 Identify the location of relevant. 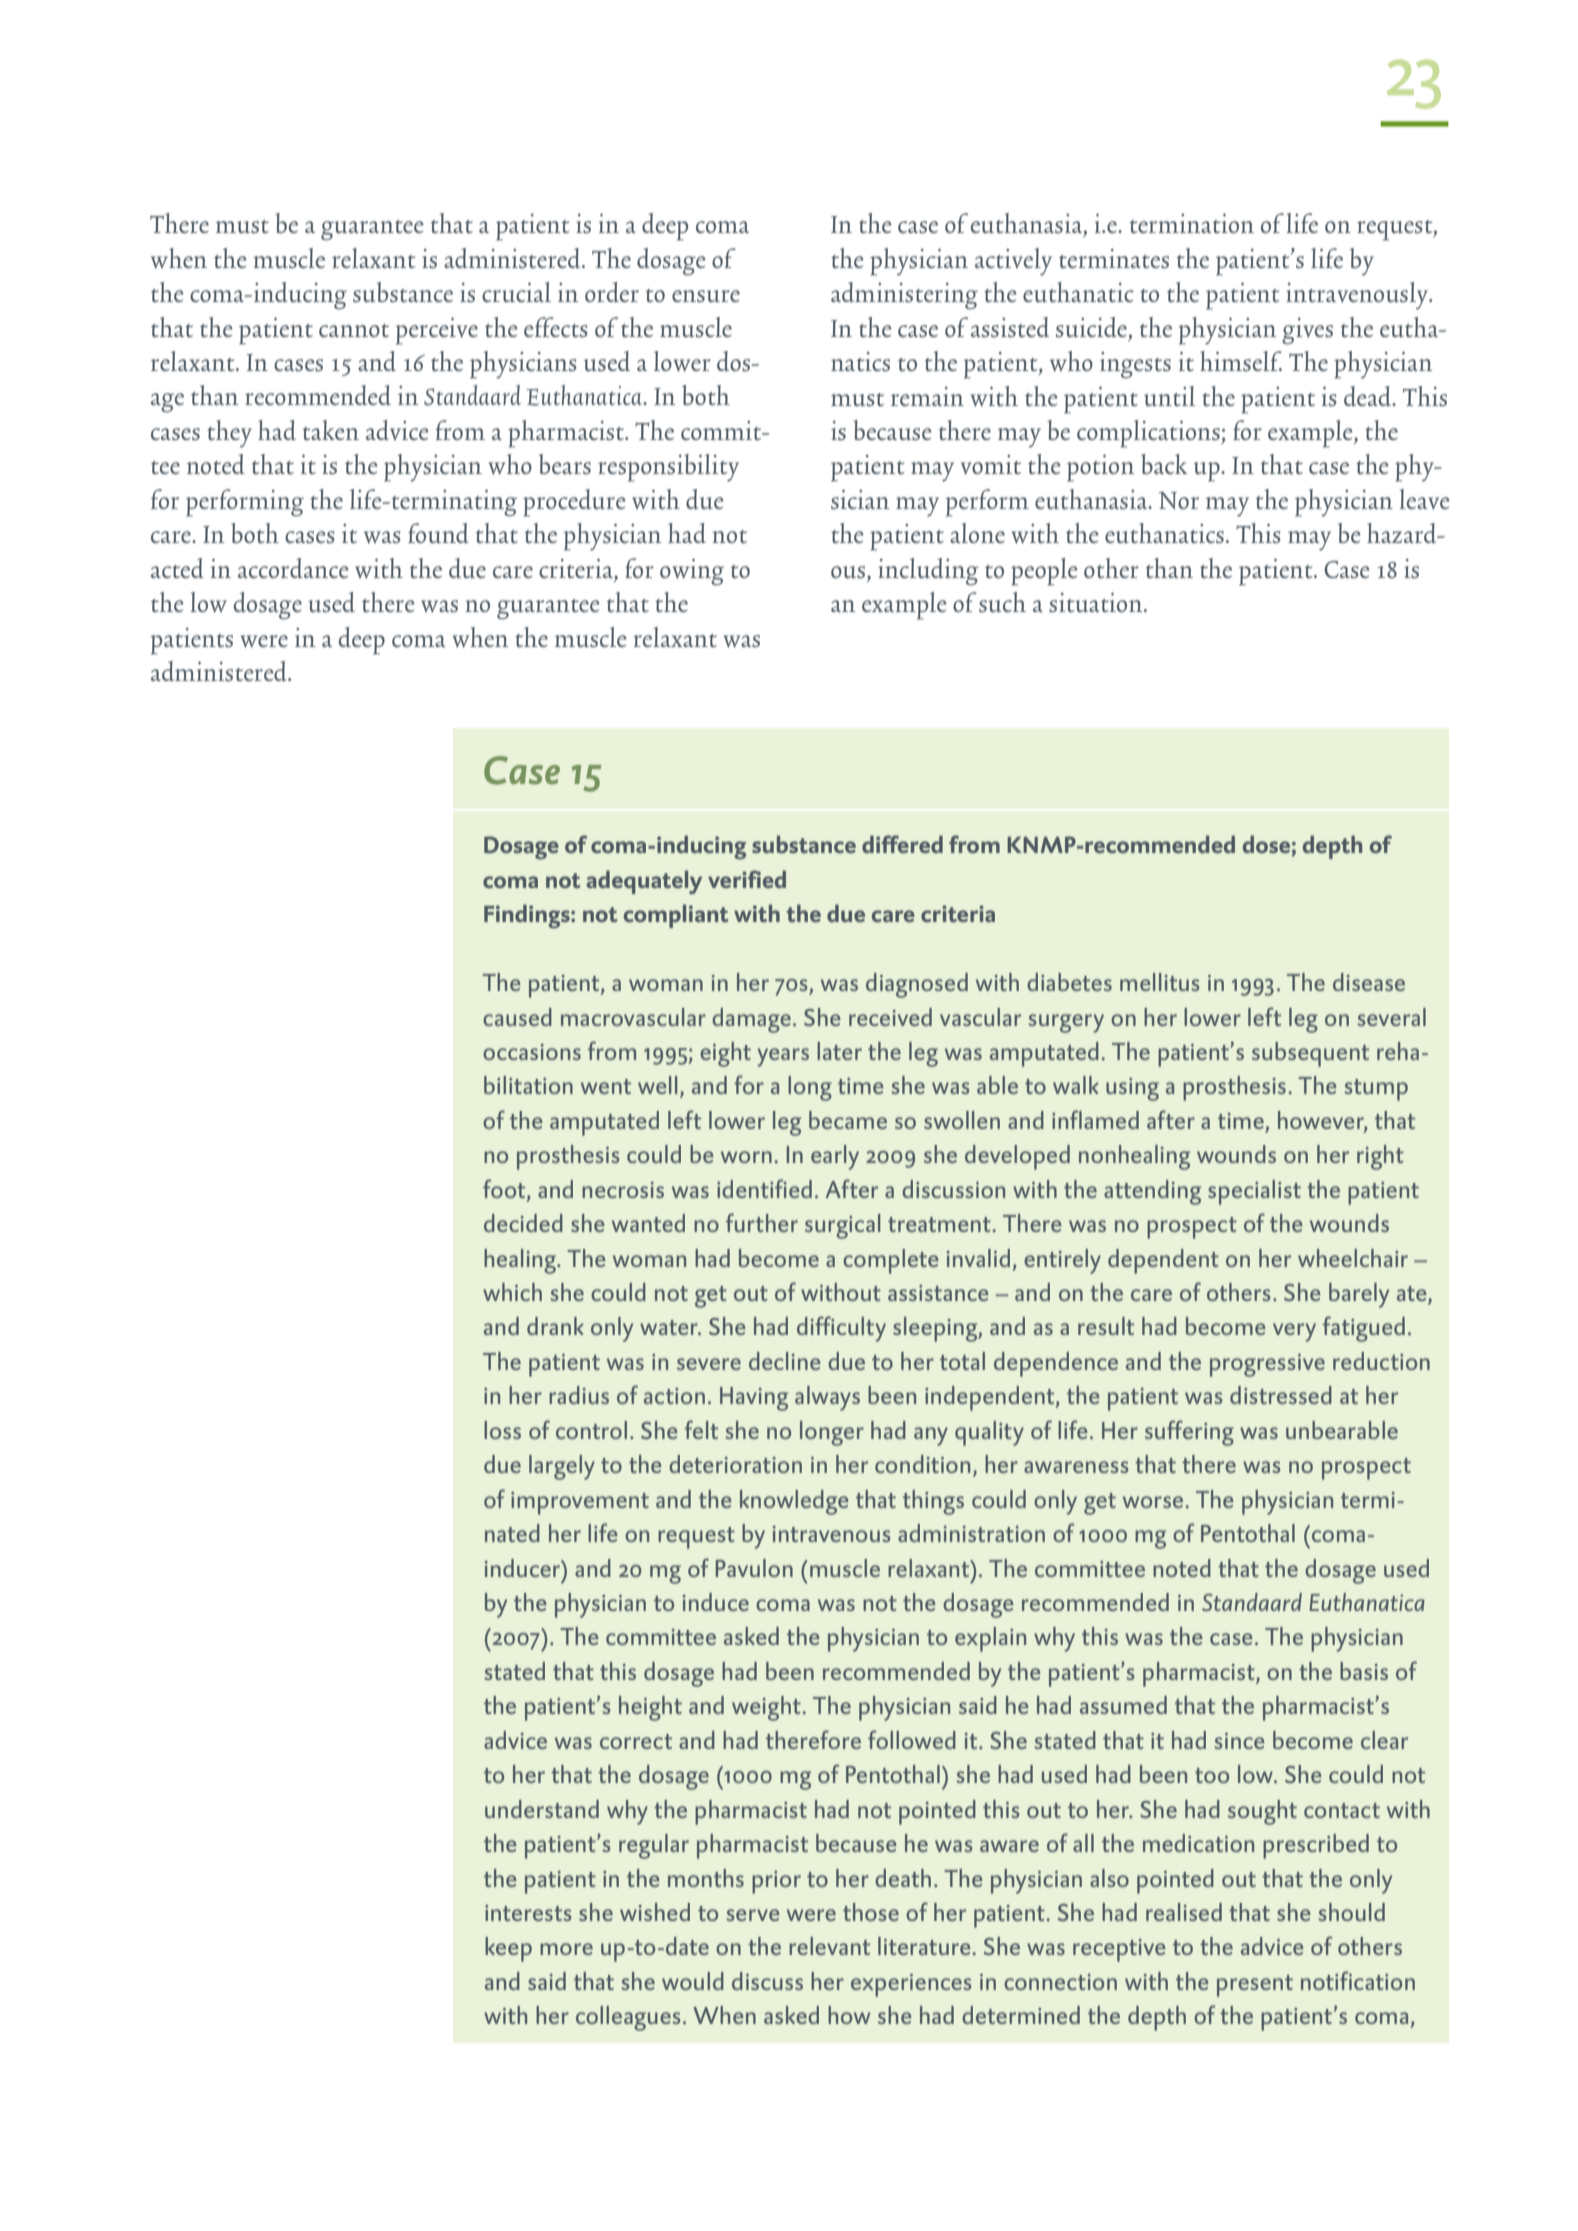
(829, 1946).
